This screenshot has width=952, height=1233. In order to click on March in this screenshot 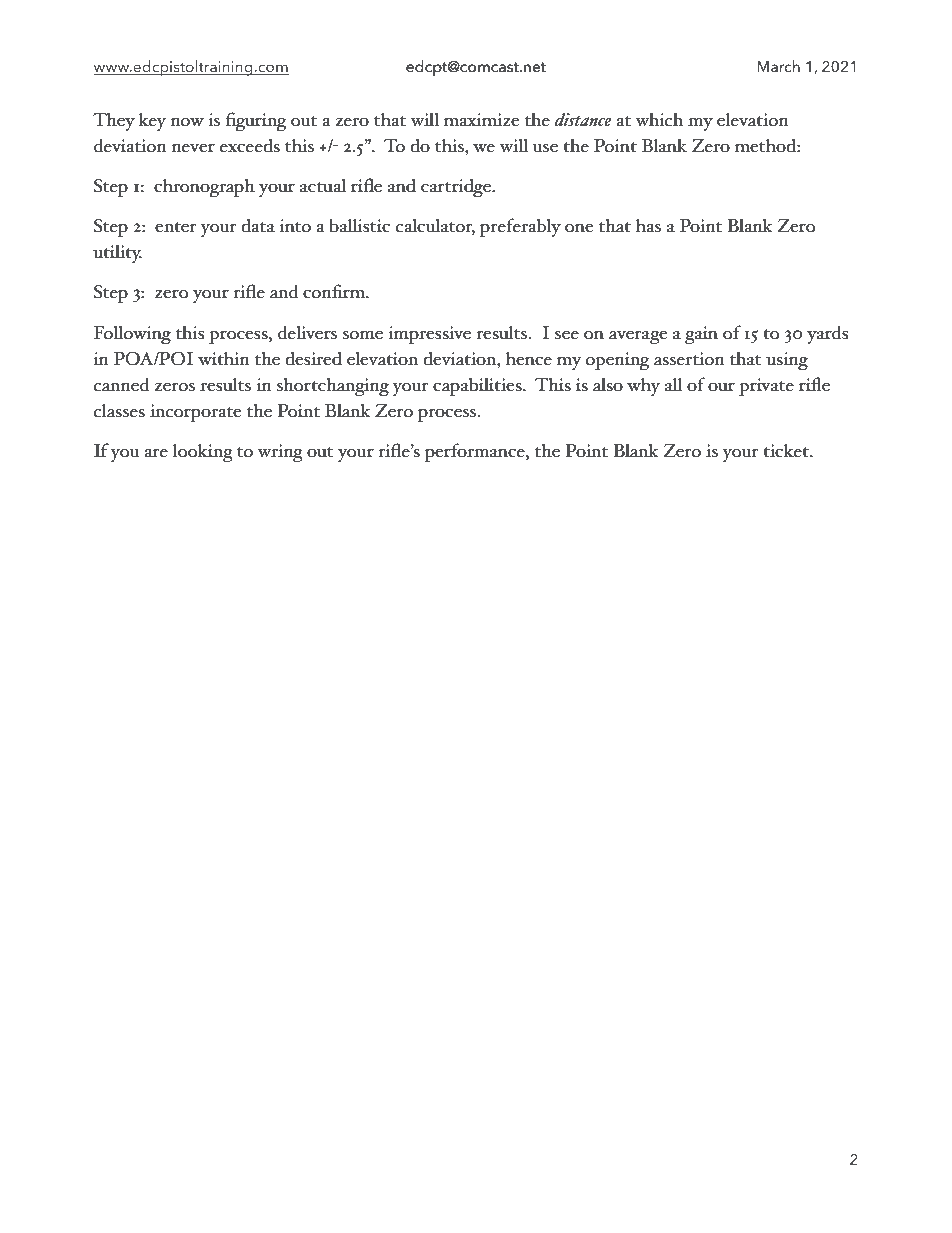, I will do `click(778, 66)`.
